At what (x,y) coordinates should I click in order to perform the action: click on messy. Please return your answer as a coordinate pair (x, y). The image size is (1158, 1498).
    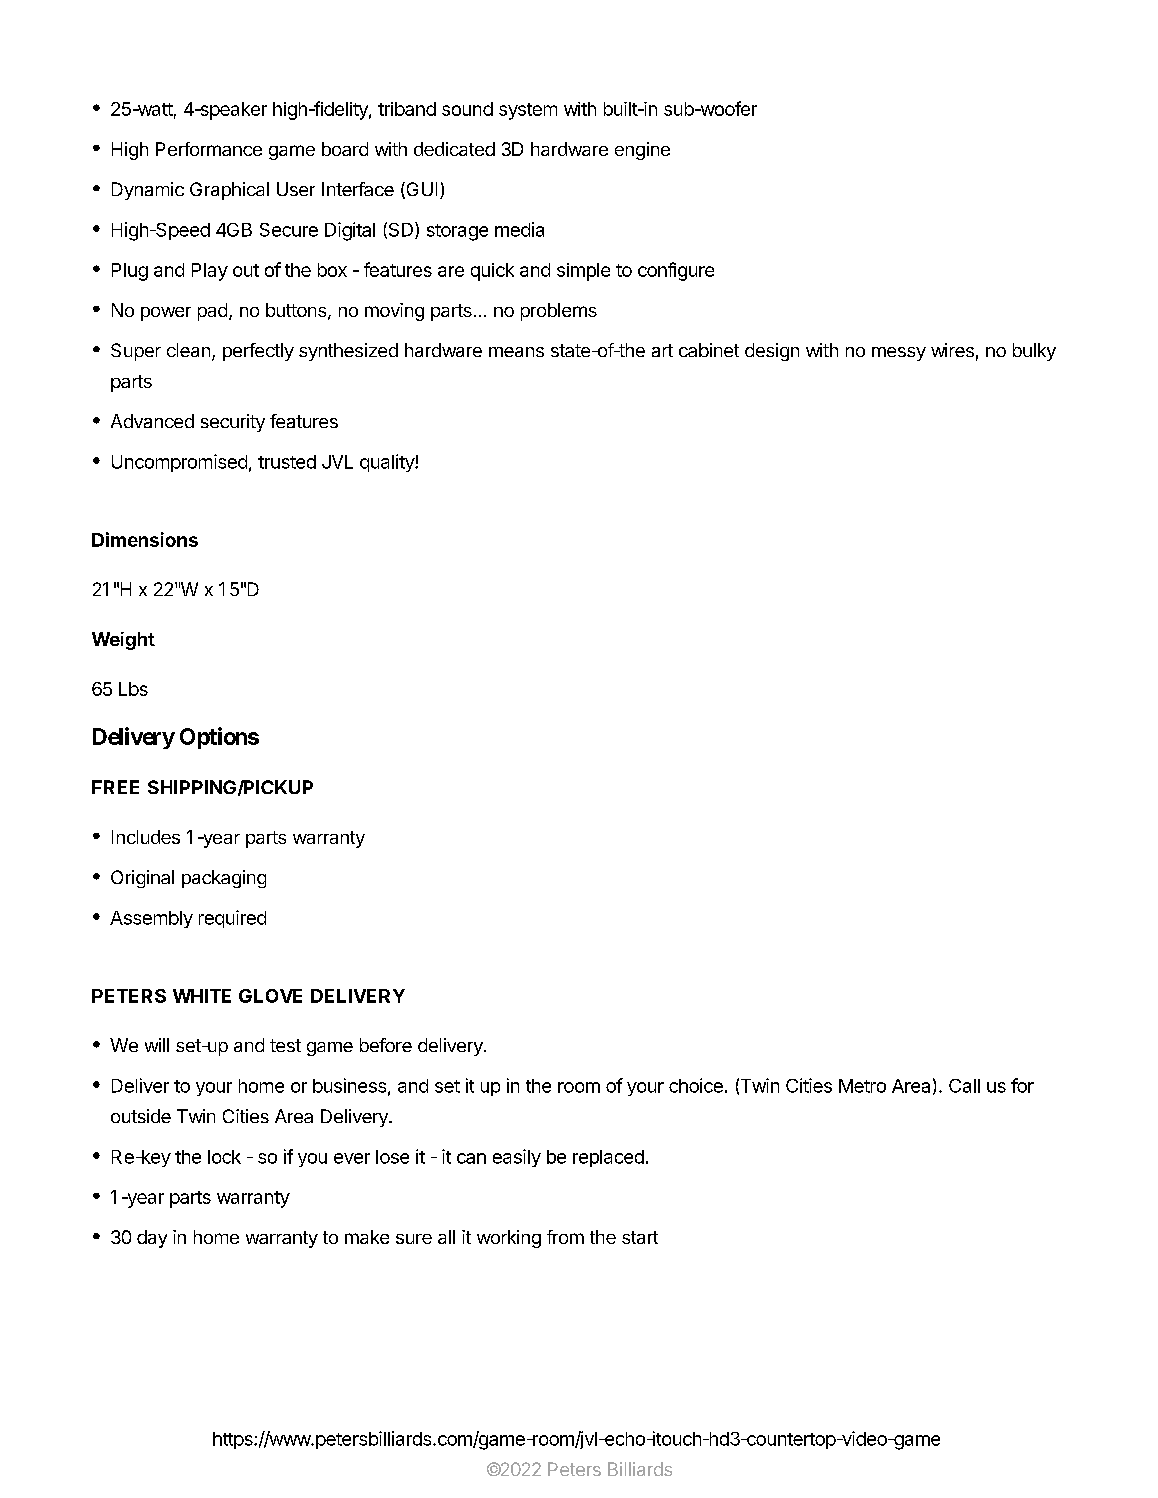
    Looking at the image, I should click on (899, 354).
